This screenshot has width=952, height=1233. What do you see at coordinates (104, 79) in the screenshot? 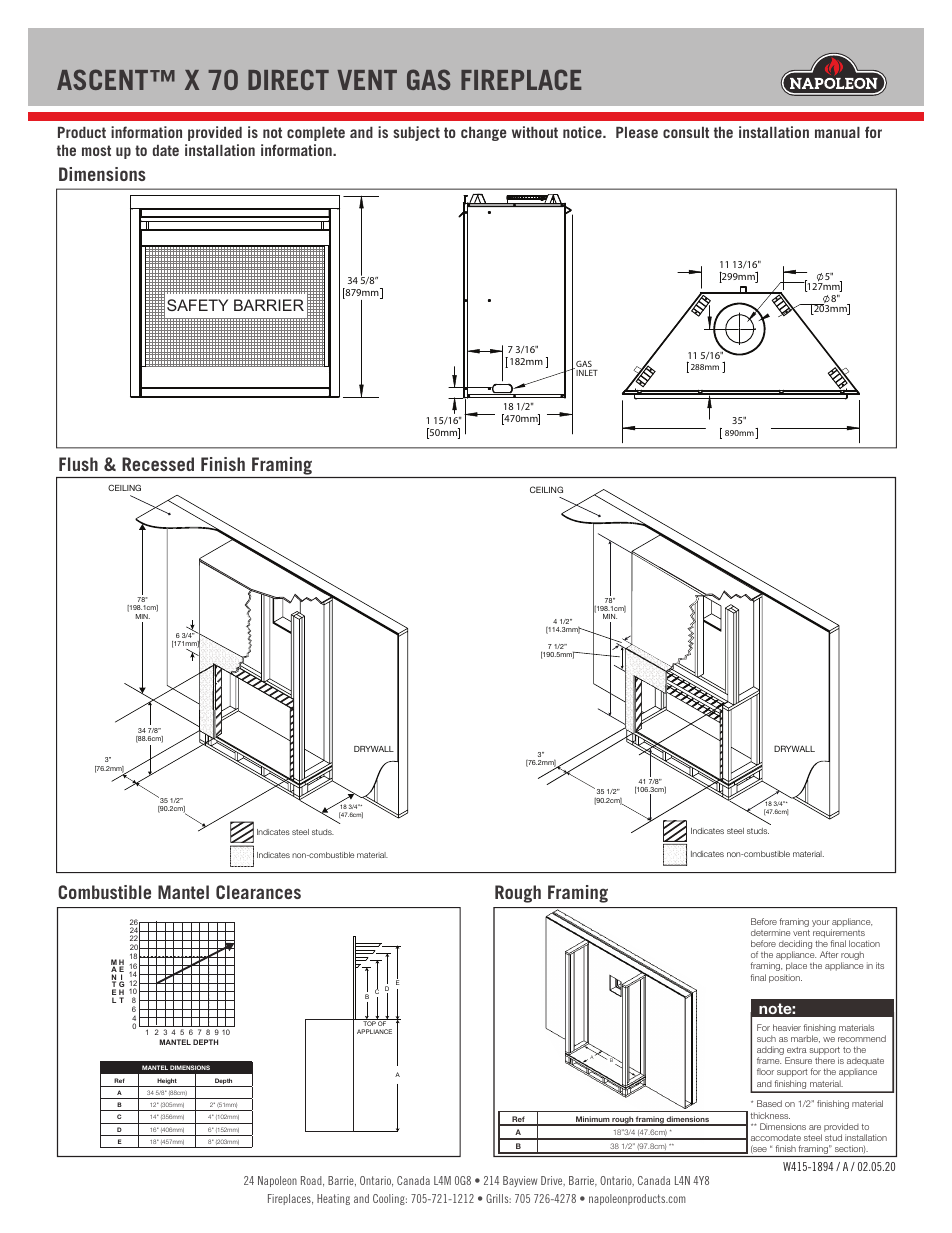
I see `ASCENT` at bounding box center [104, 79].
